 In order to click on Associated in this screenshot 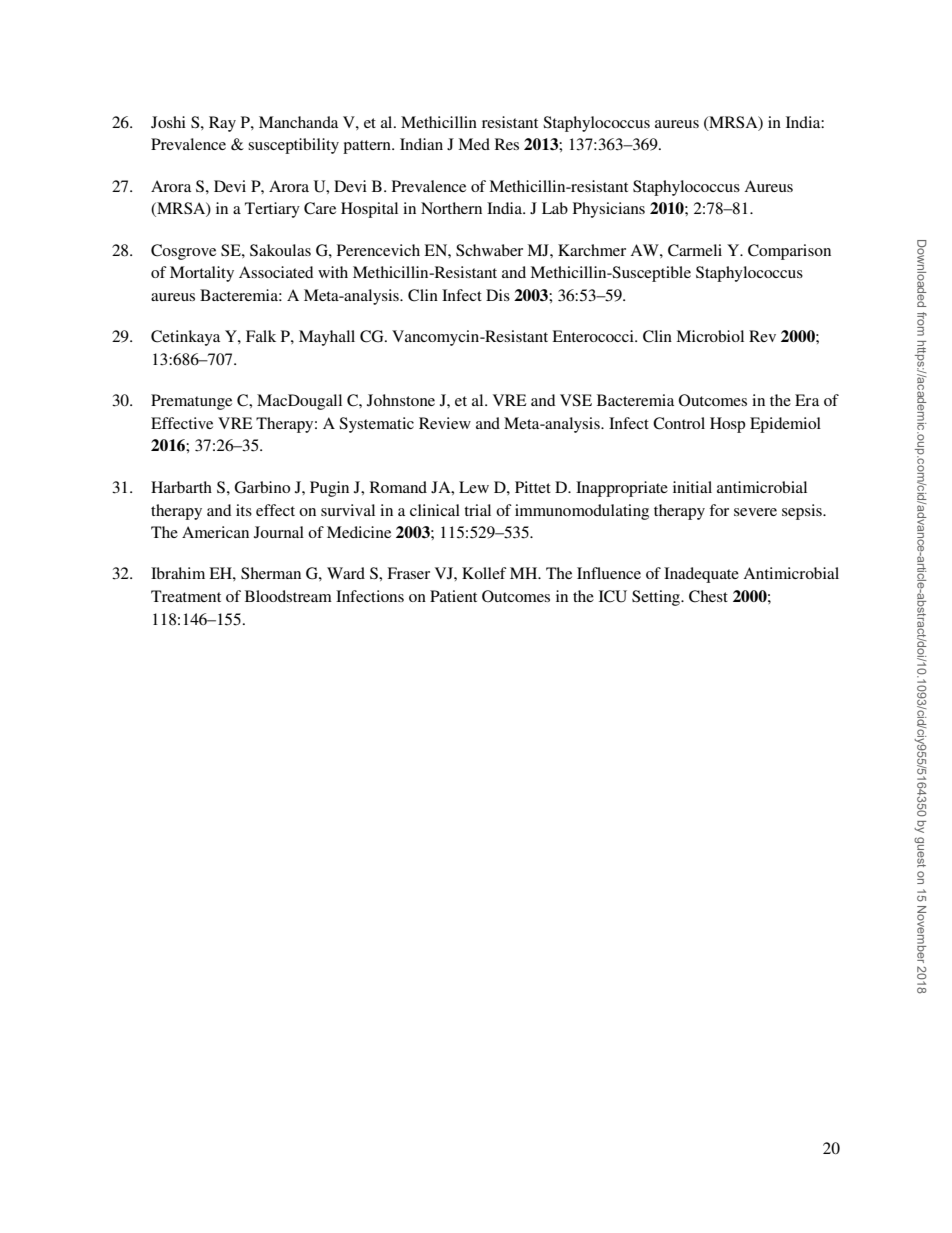, I will do `click(276, 272)`.
